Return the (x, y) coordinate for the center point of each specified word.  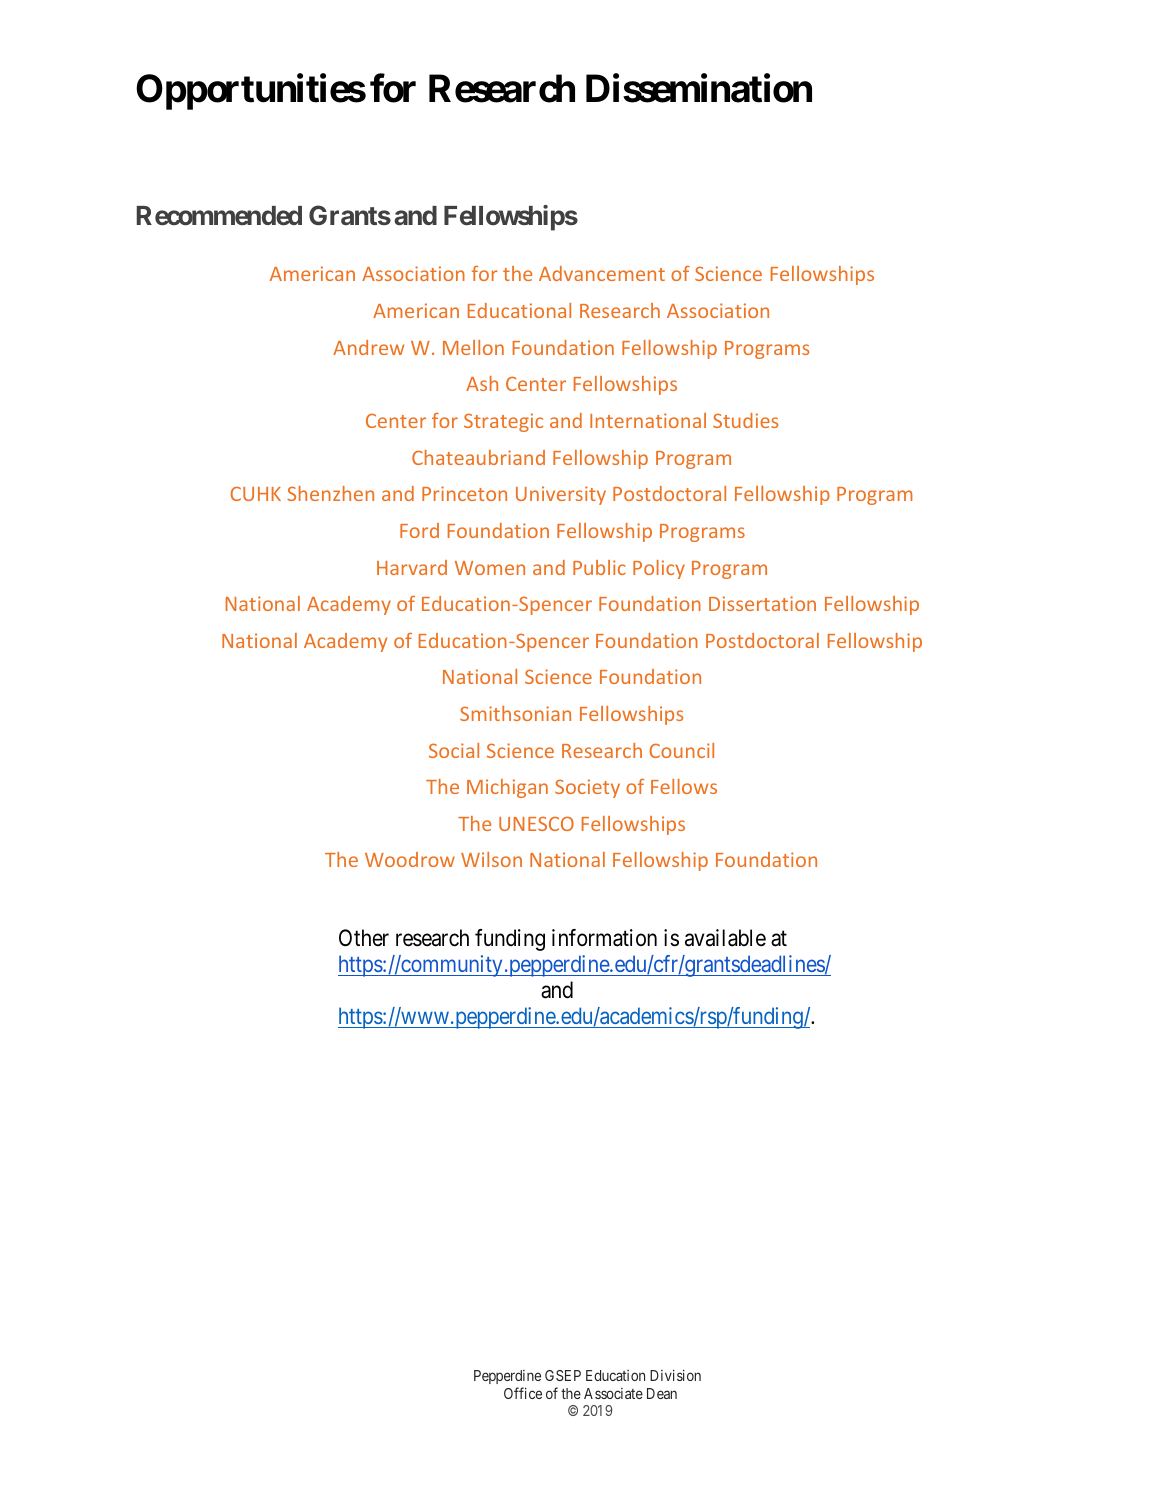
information (604, 938)
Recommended (219, 216)
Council (681, 750)
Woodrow (410, 859)
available (725, 938)
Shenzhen (330, 493)
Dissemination (699, 88)
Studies (745, 420)
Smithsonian (515, 713)
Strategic (503, 422)
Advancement (602, 273)
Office (523, 1393)
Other (364, 938)
